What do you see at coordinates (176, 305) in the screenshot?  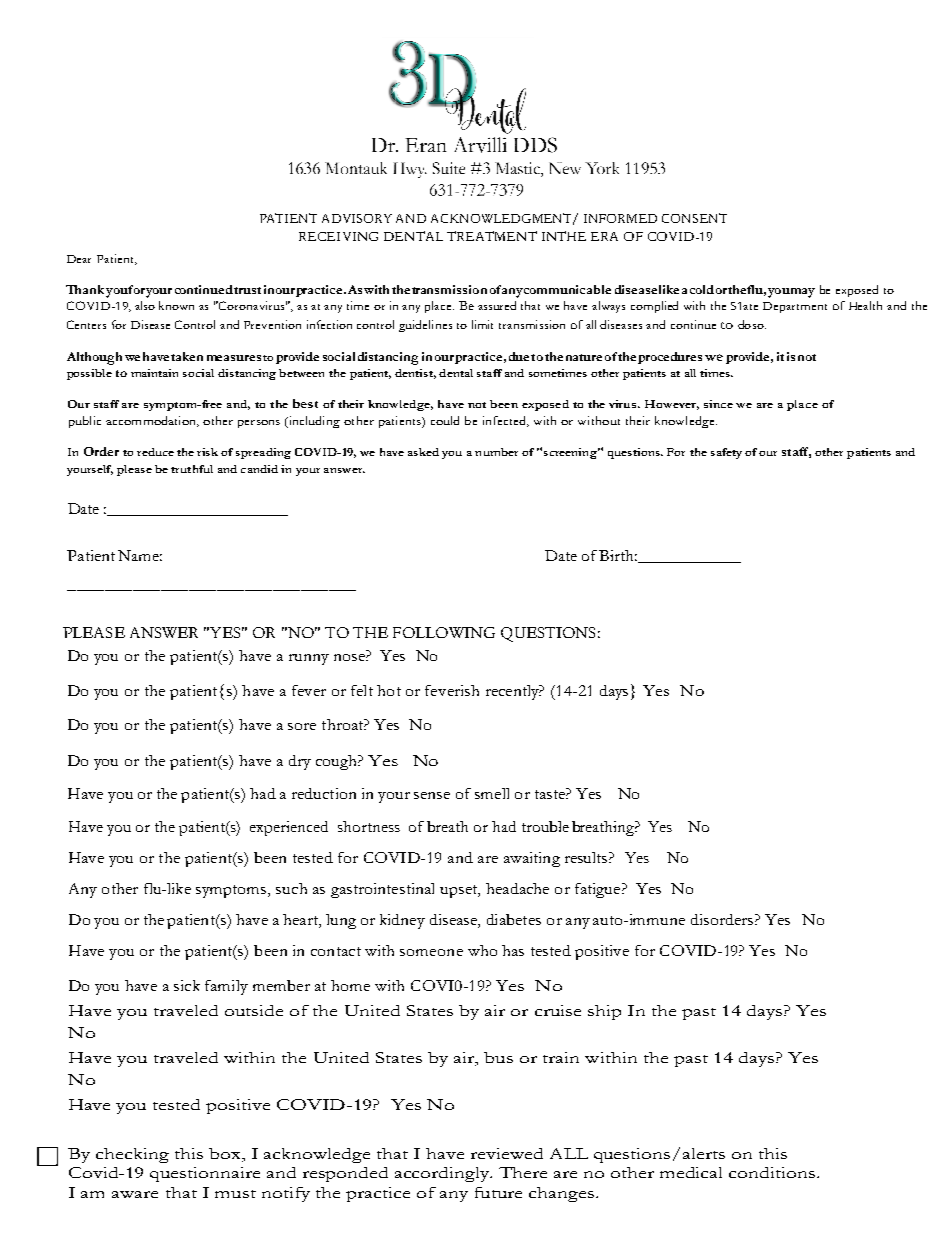 I see `known` at bounding box center [176, 305].
